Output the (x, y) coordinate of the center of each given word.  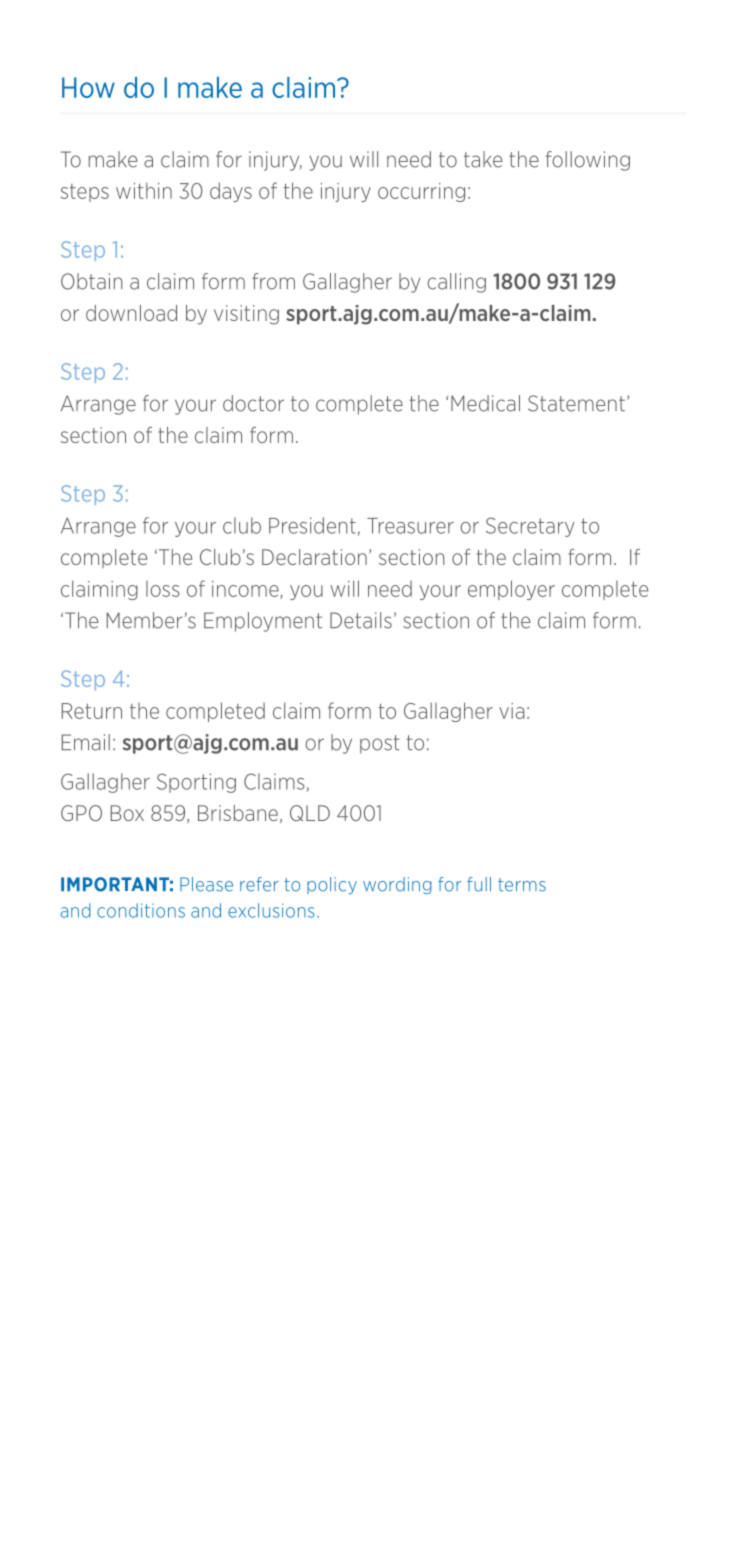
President (313, 526)
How (88, 87)
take (483, 159)
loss (163, 589)
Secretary (530, 527)
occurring (421, 192)
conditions (141, 910)
